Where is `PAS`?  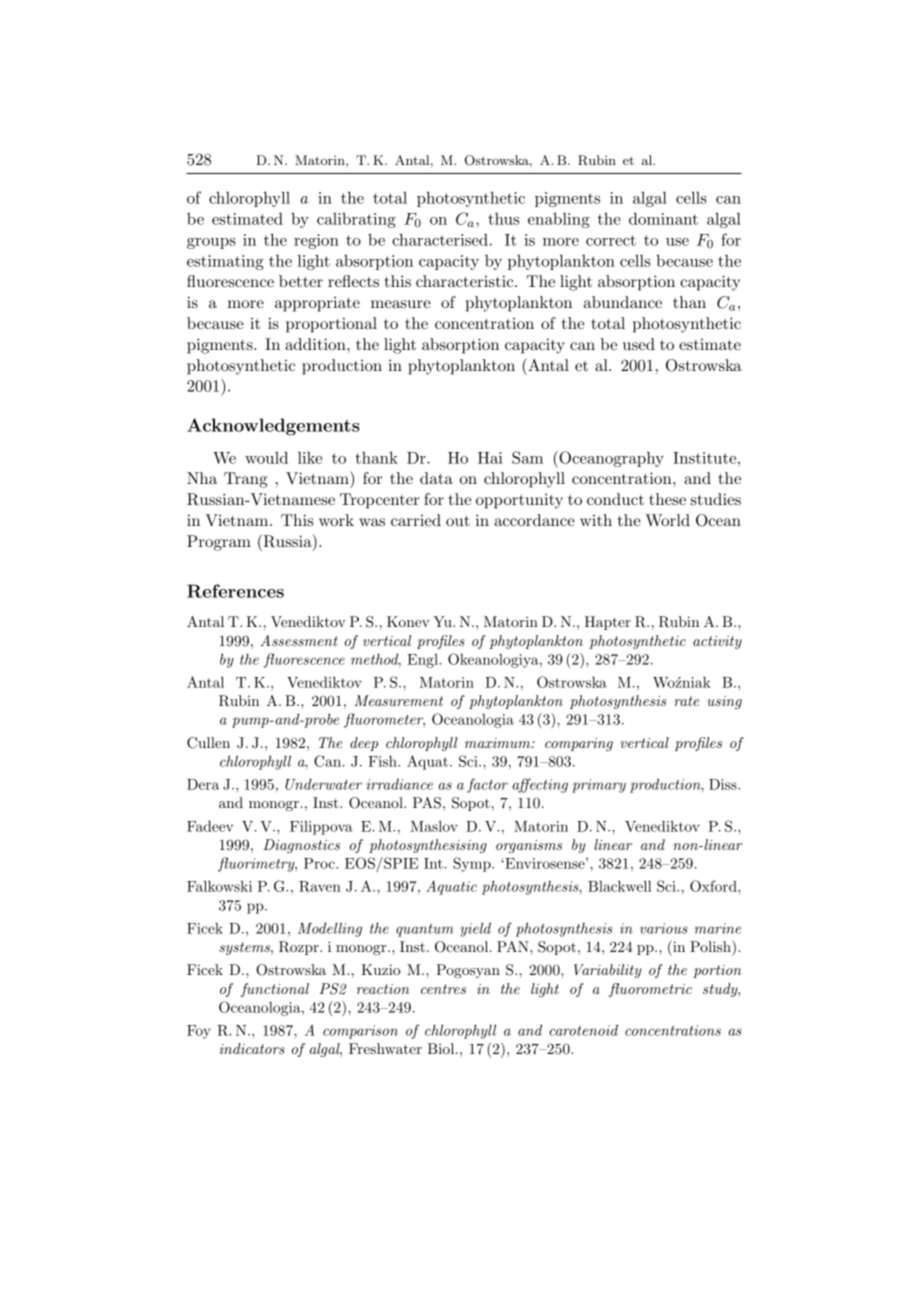 PAS is located at coordinates (427, 803).
